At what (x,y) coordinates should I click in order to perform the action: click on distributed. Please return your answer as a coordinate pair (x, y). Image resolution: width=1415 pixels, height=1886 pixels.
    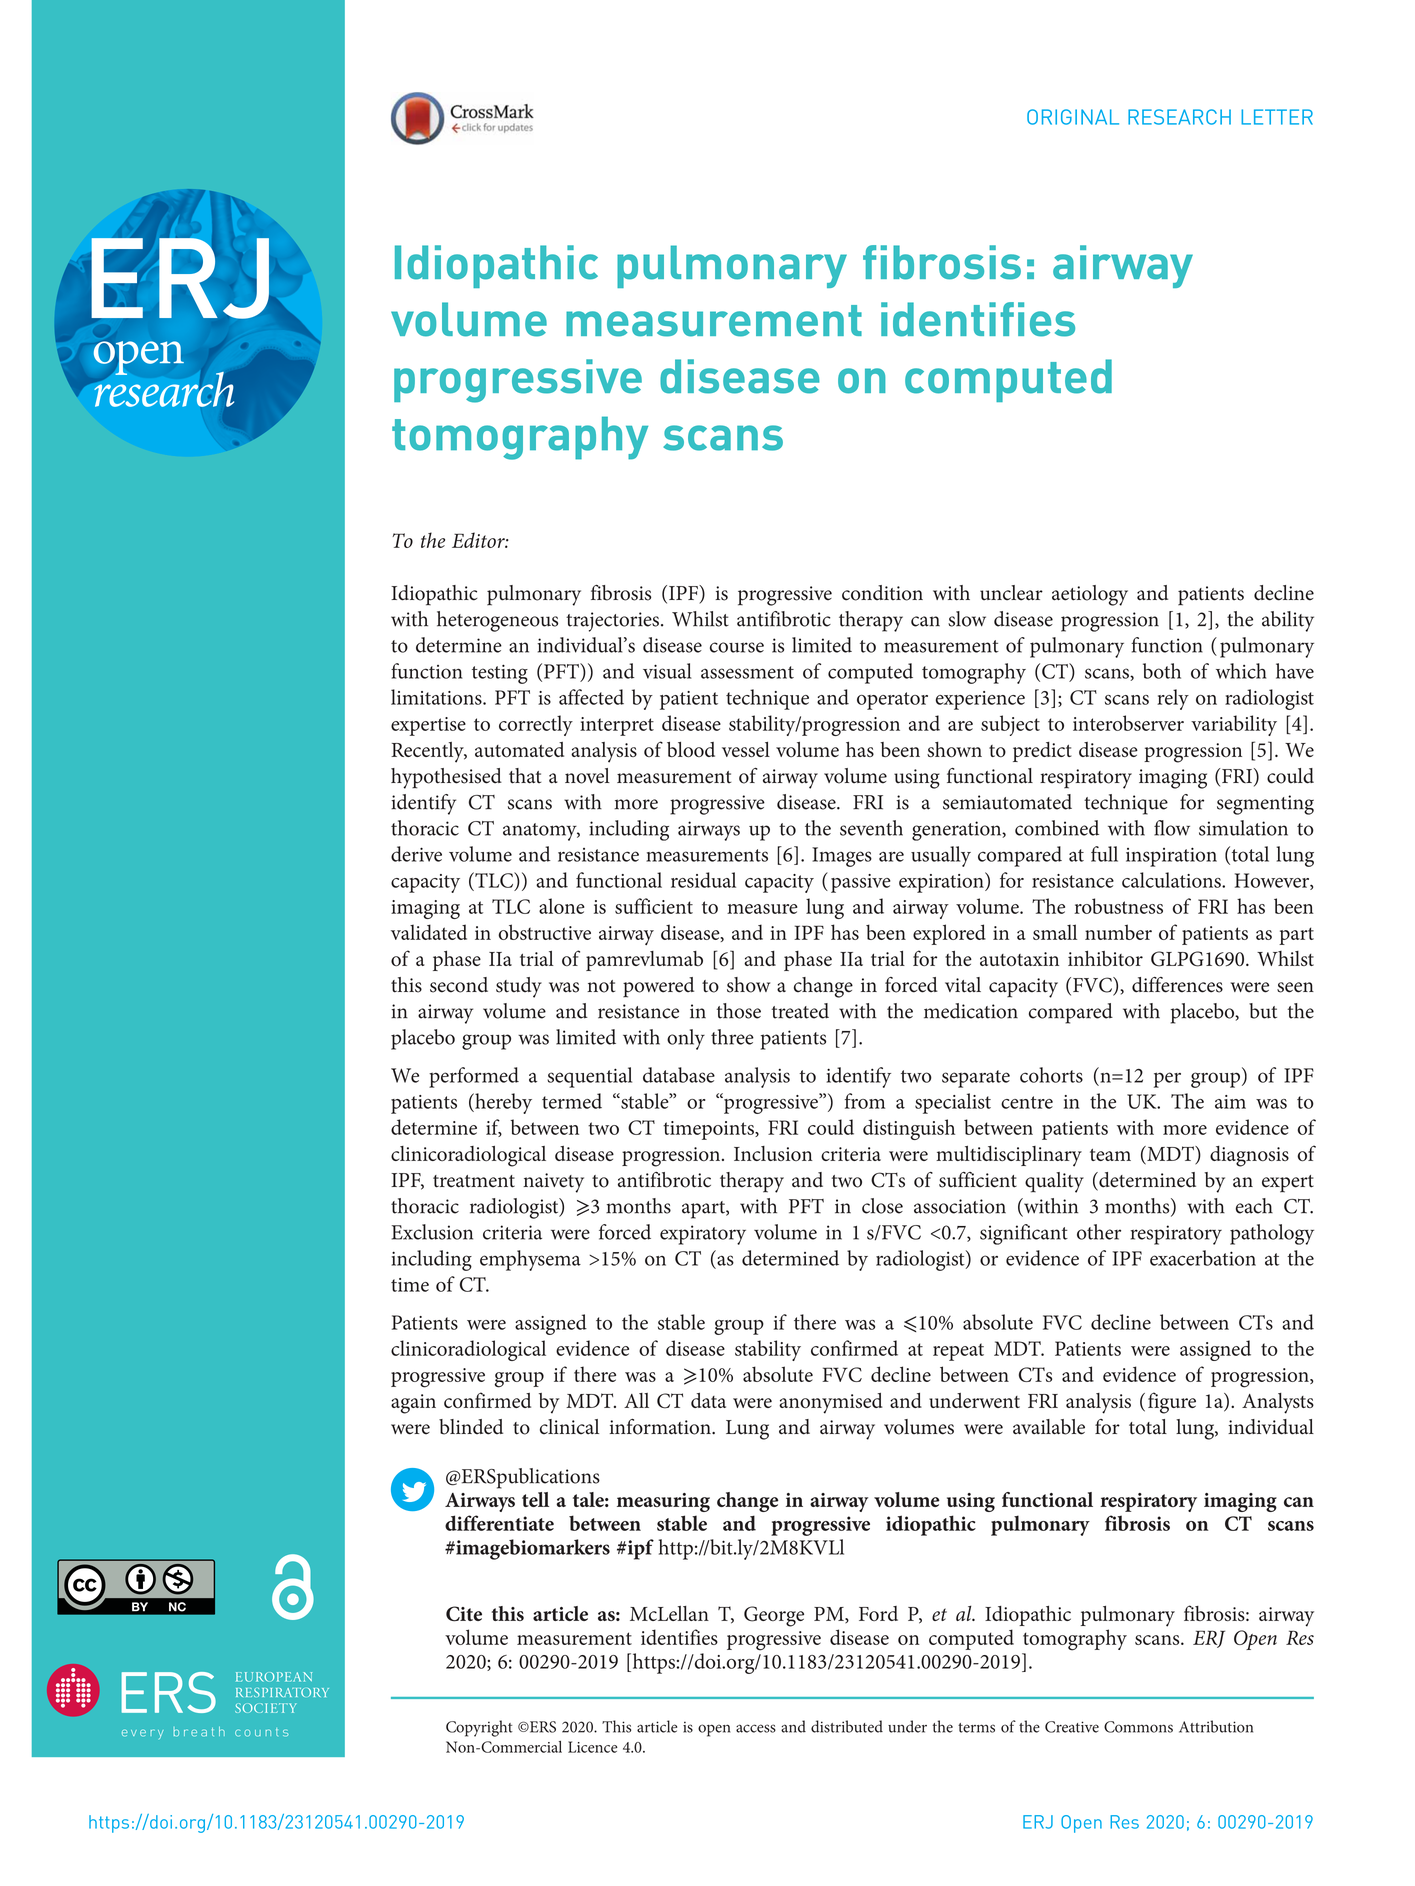
    Looking at the image, I should click on (847, 1726).
